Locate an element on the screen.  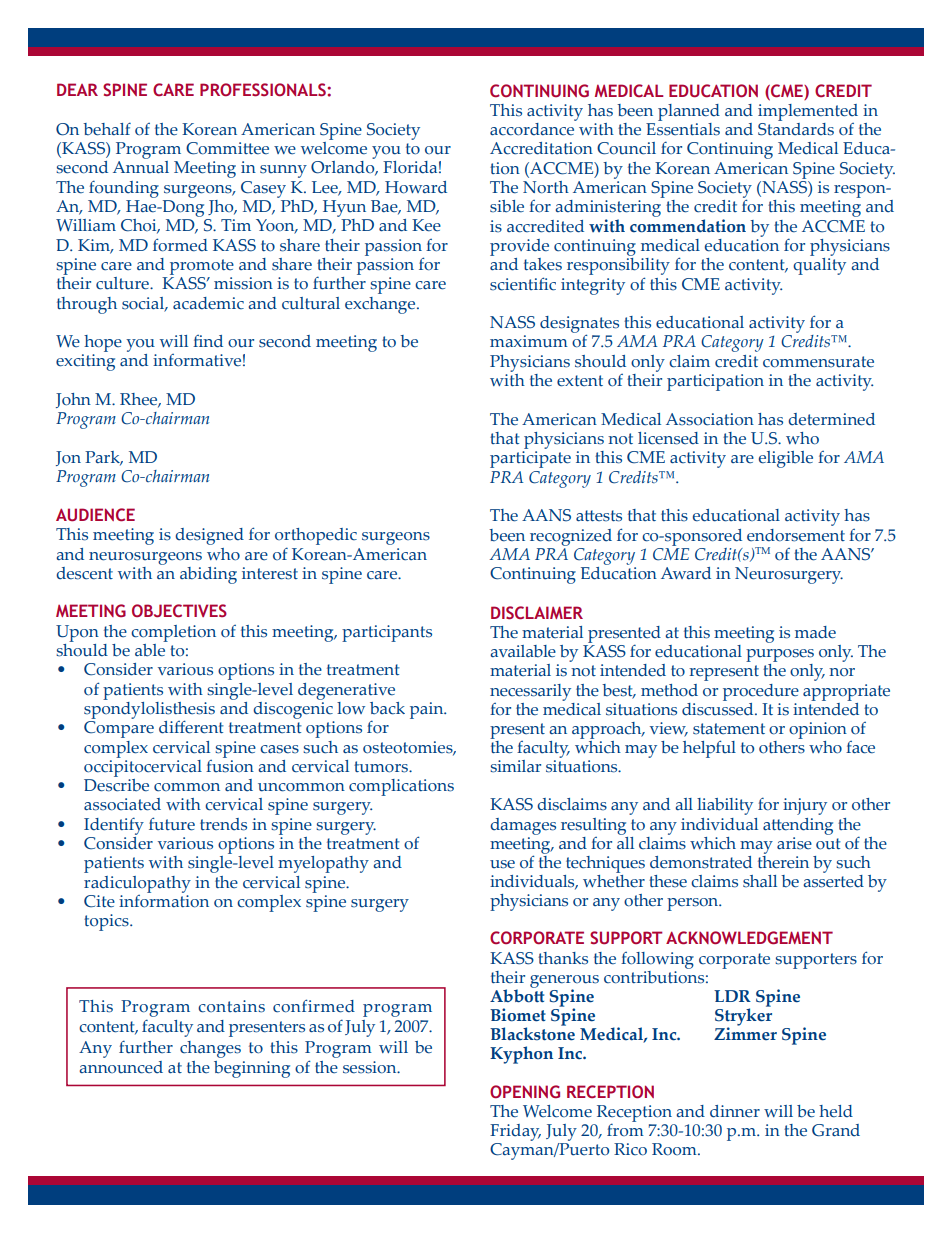
eligible is located at coordinates (786, 459).
